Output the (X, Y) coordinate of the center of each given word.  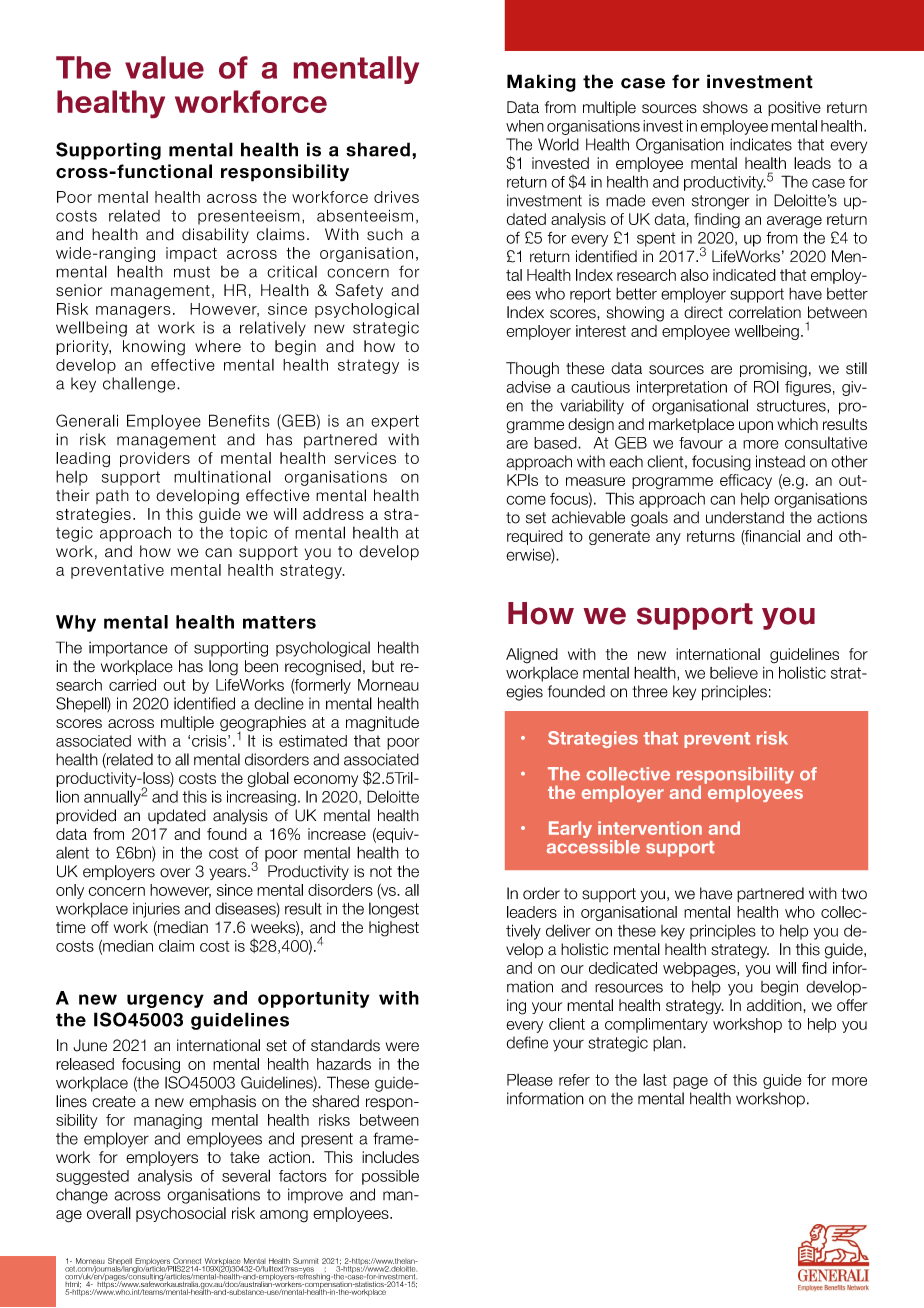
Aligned (532, 656)
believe (734, 673)
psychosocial (181, 1214)
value (164, 67)
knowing (154, 348)
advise (528, 387)
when (525, 126)
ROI (766, 386)
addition (775, 1005)
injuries (156, 910)
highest (394, 929)
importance (128, 649)
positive (794, 108)
